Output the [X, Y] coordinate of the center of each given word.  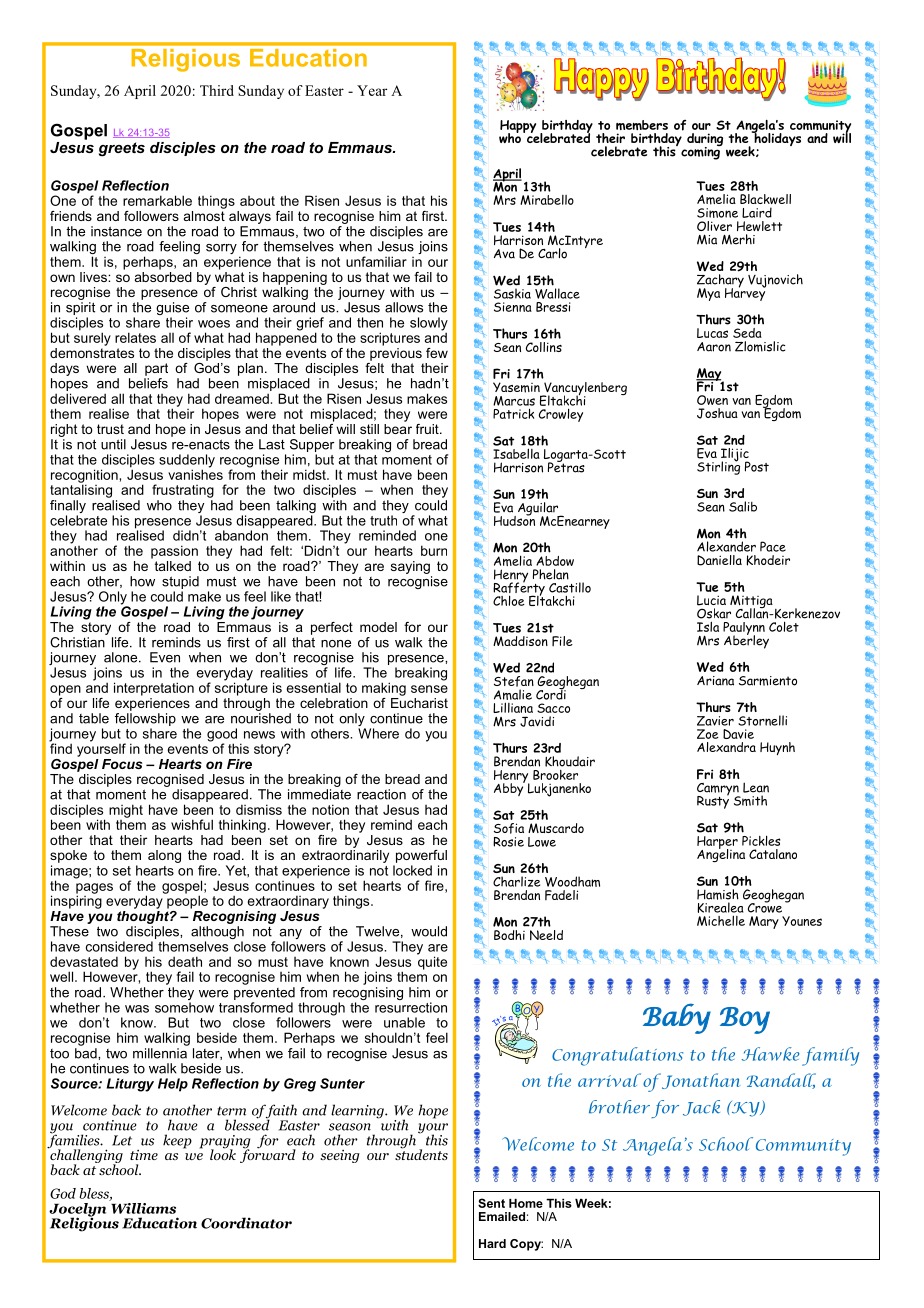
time [144, 1154]
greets [122, 149]
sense [429, 689]
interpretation [154, 689]
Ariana [715, 681]
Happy [518, 127]
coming [701, 152]
